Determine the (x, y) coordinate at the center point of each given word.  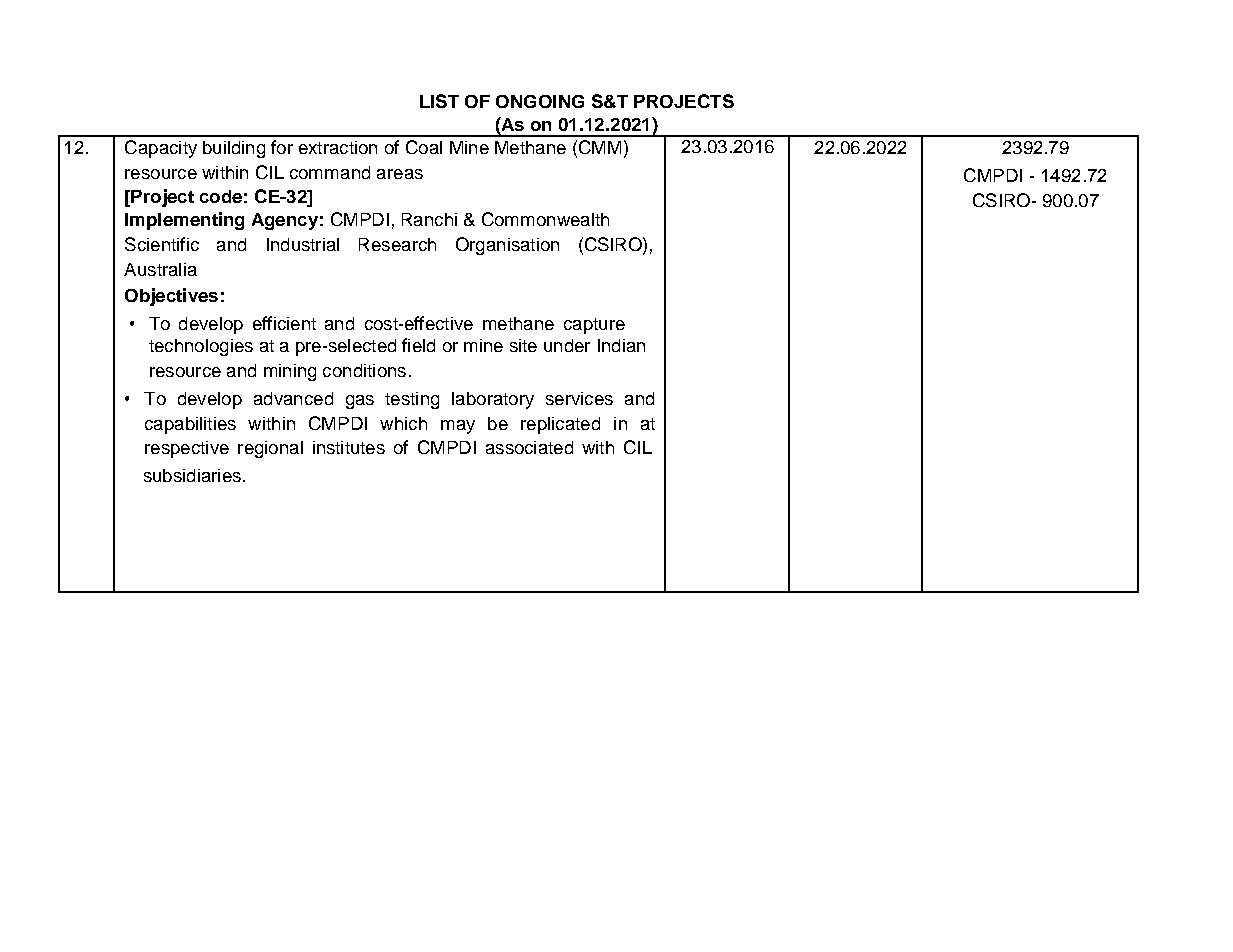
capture (594, 326)
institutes (349, 447)
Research (397, 244)
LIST (439, 101)
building (234, 149)
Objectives (171, 297)
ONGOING (540, 101)
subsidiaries (192, 475)
